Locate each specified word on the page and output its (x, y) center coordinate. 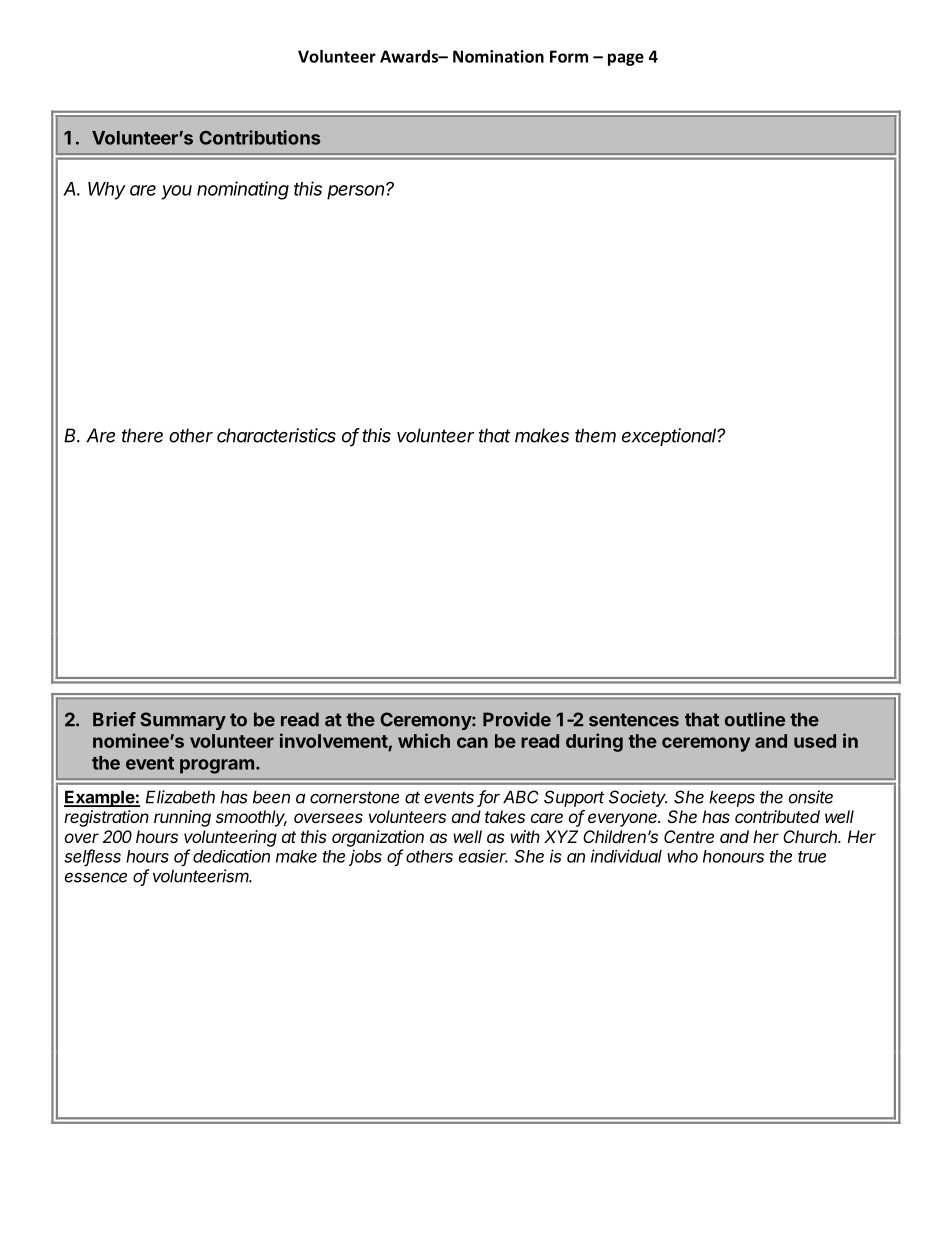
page (626, 59)
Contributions (259, 137)
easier (483, 856)
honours (733, 856)
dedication (231, 856)
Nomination (498, 56)
